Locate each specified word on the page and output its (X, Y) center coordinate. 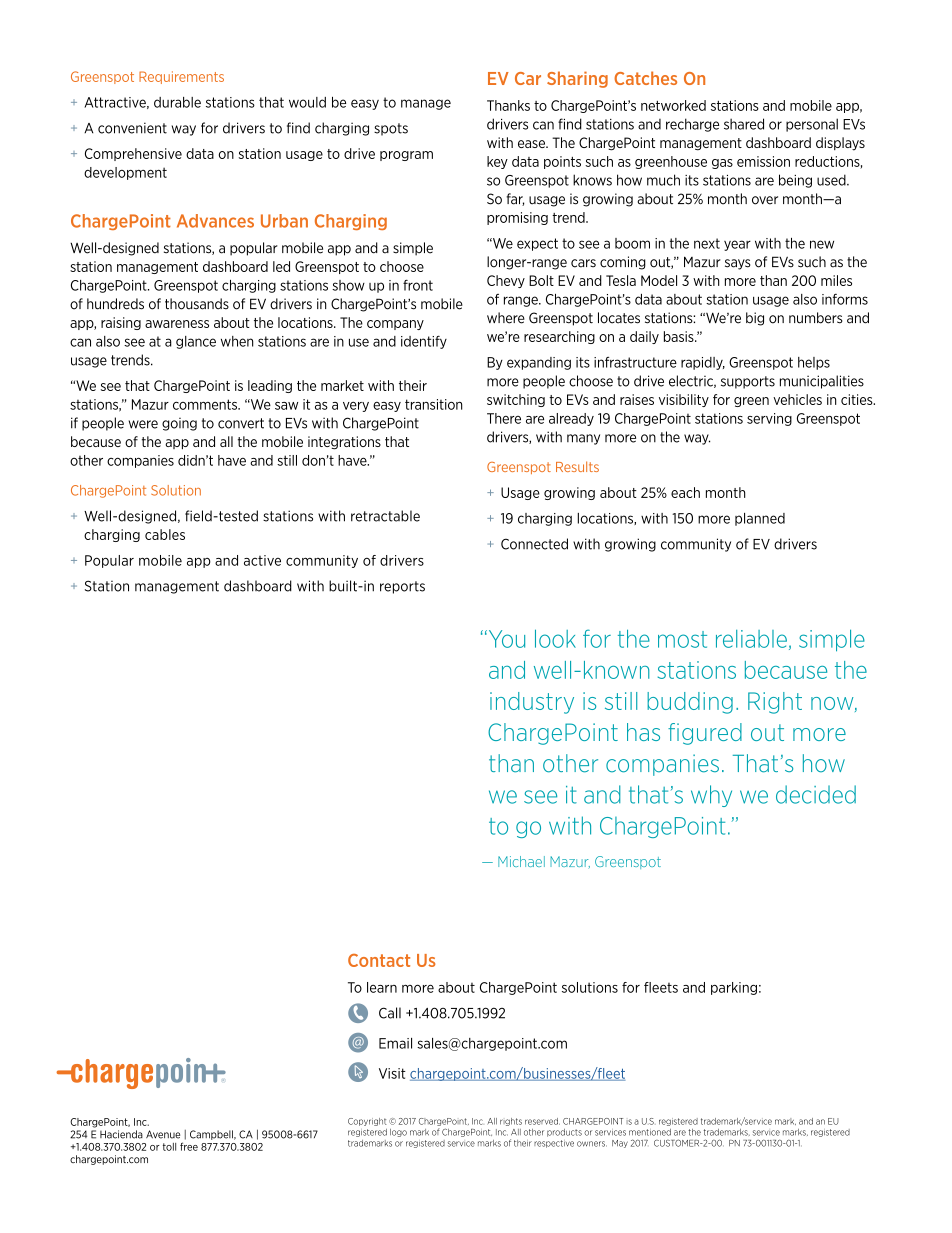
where (506, 318)
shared (744, 124)
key (497, 162)
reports (402, 587)
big (755, 319)
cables (165, 534)
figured (705, 734)
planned (760, 519)
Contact (379, 960)
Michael (521, 861)
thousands (197, 304)
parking (734, 988)
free (189, 1146)
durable (177, 102)
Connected (534, 544)
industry (532, 703)
